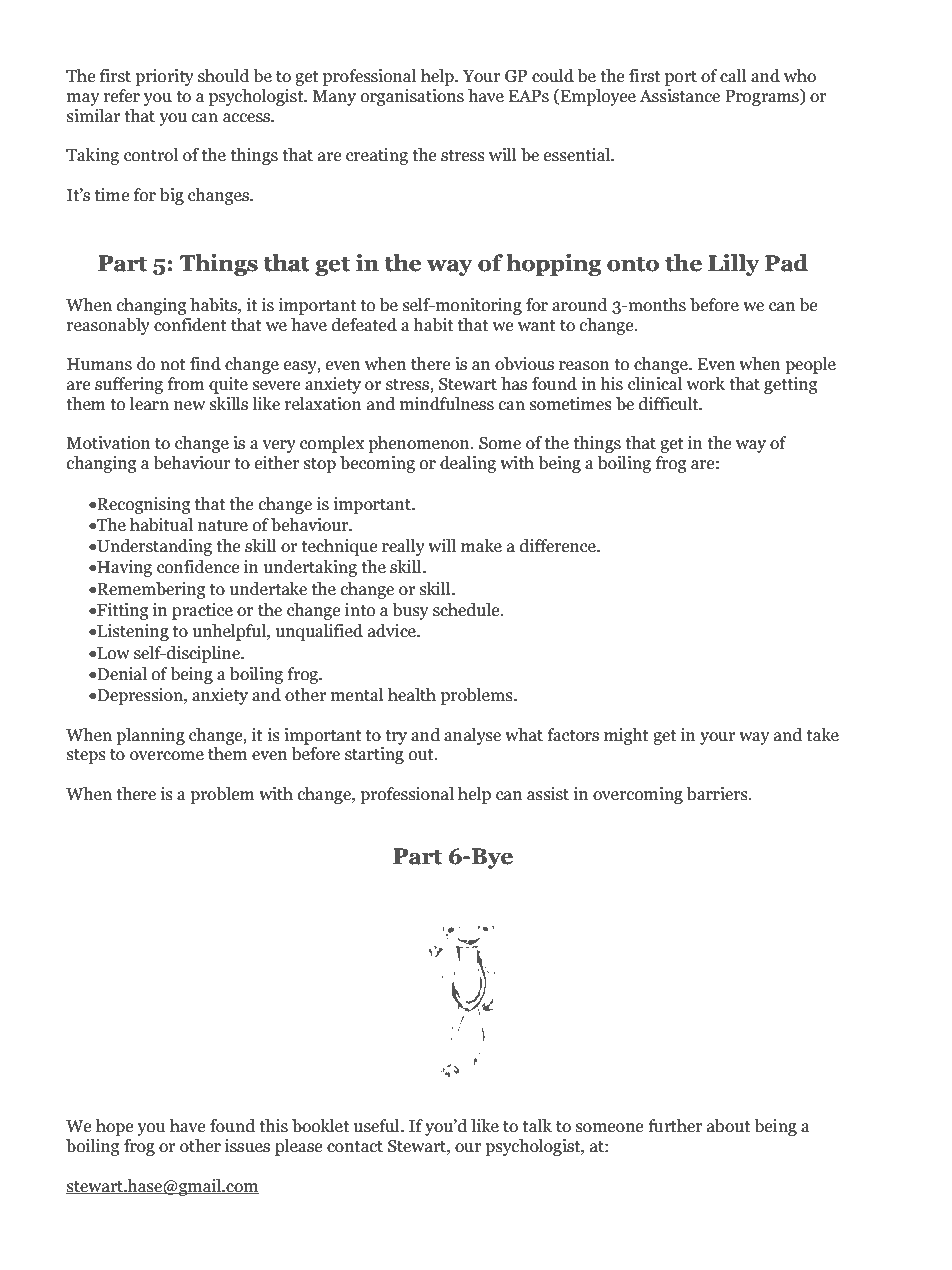  What do you see at coordinates (763, 97) in the screenshot?
I see `Programs` at bounding box center [763, 97].
